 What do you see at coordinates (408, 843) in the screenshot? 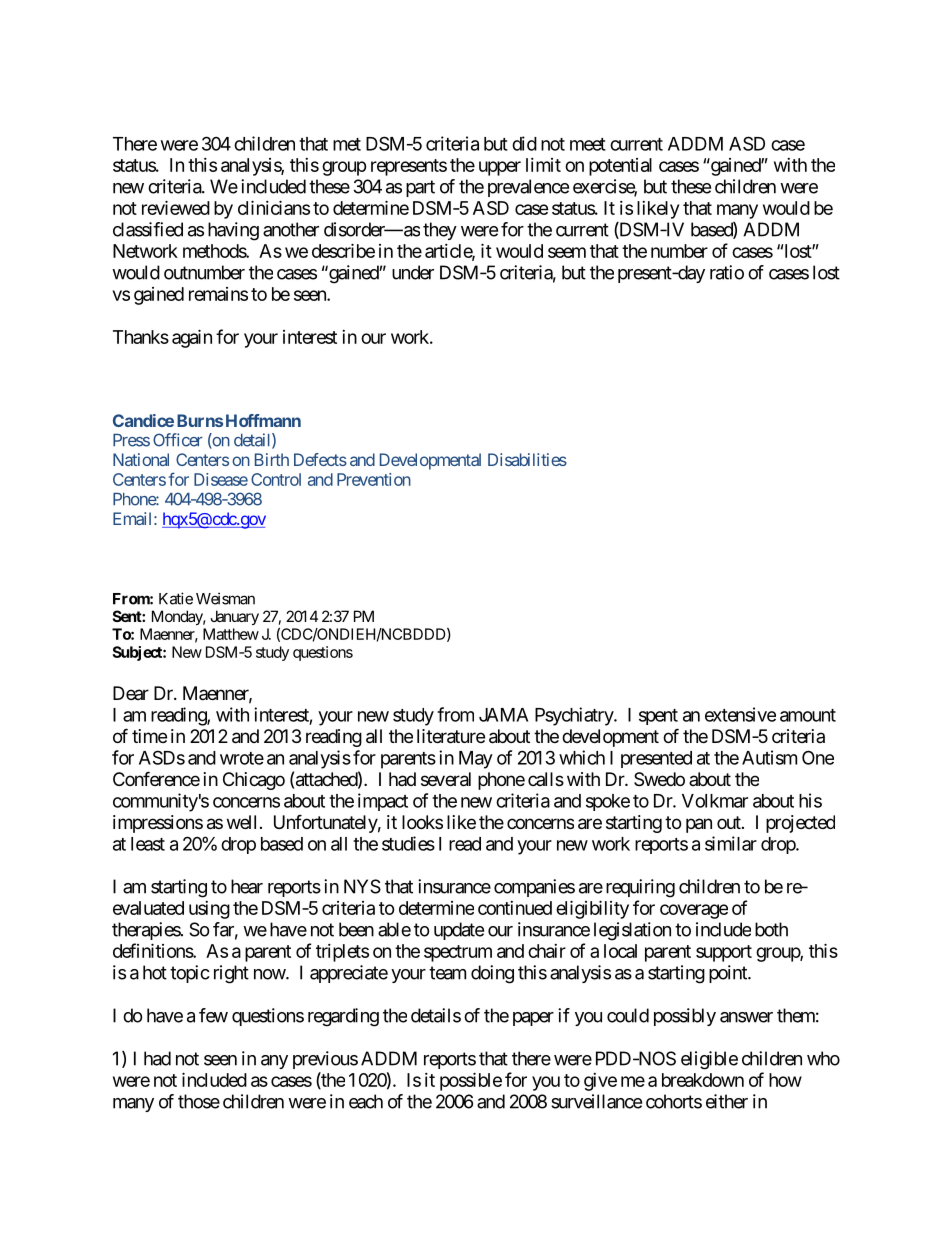
I see `studies` at bounding box center [408, 843].
